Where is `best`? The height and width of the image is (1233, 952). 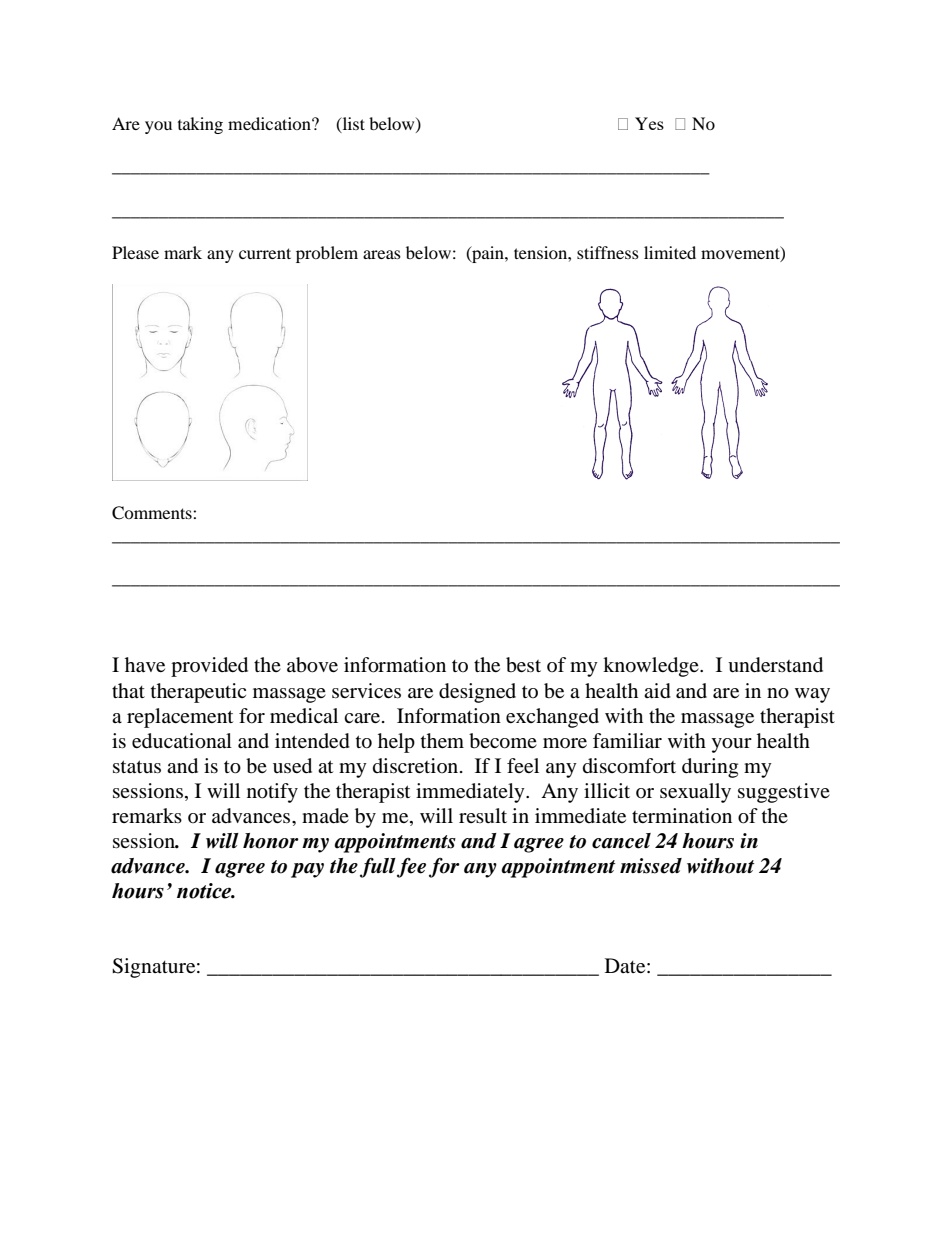
best is located at coordinates (523, 665).
